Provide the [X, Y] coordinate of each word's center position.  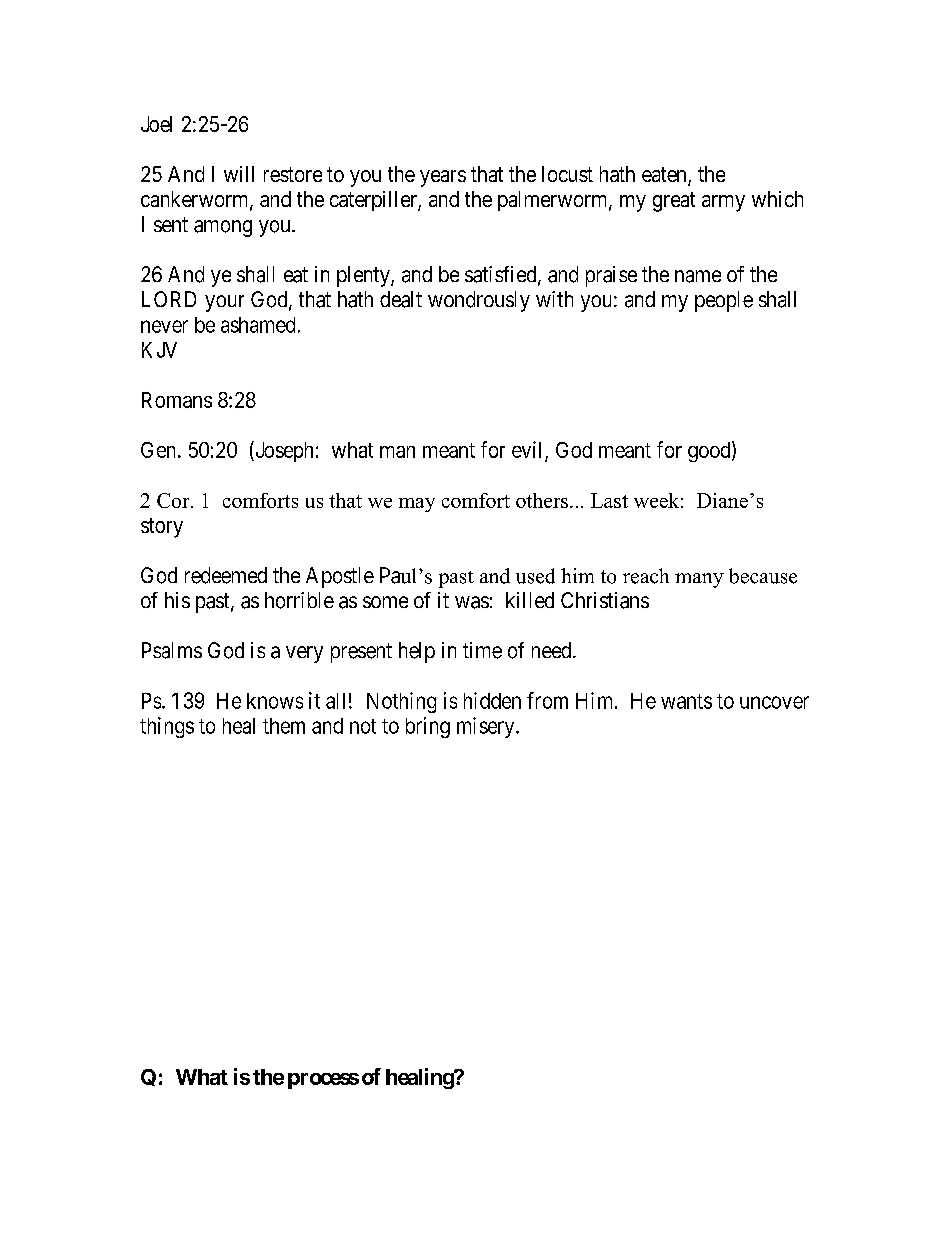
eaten [665, 176]
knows [275, 701]
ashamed [258, 325]
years [443, 178]
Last [609, 500]
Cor [174, 500]
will [239, 174]
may [417, 505]
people [724, 301]
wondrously [479, 301]
